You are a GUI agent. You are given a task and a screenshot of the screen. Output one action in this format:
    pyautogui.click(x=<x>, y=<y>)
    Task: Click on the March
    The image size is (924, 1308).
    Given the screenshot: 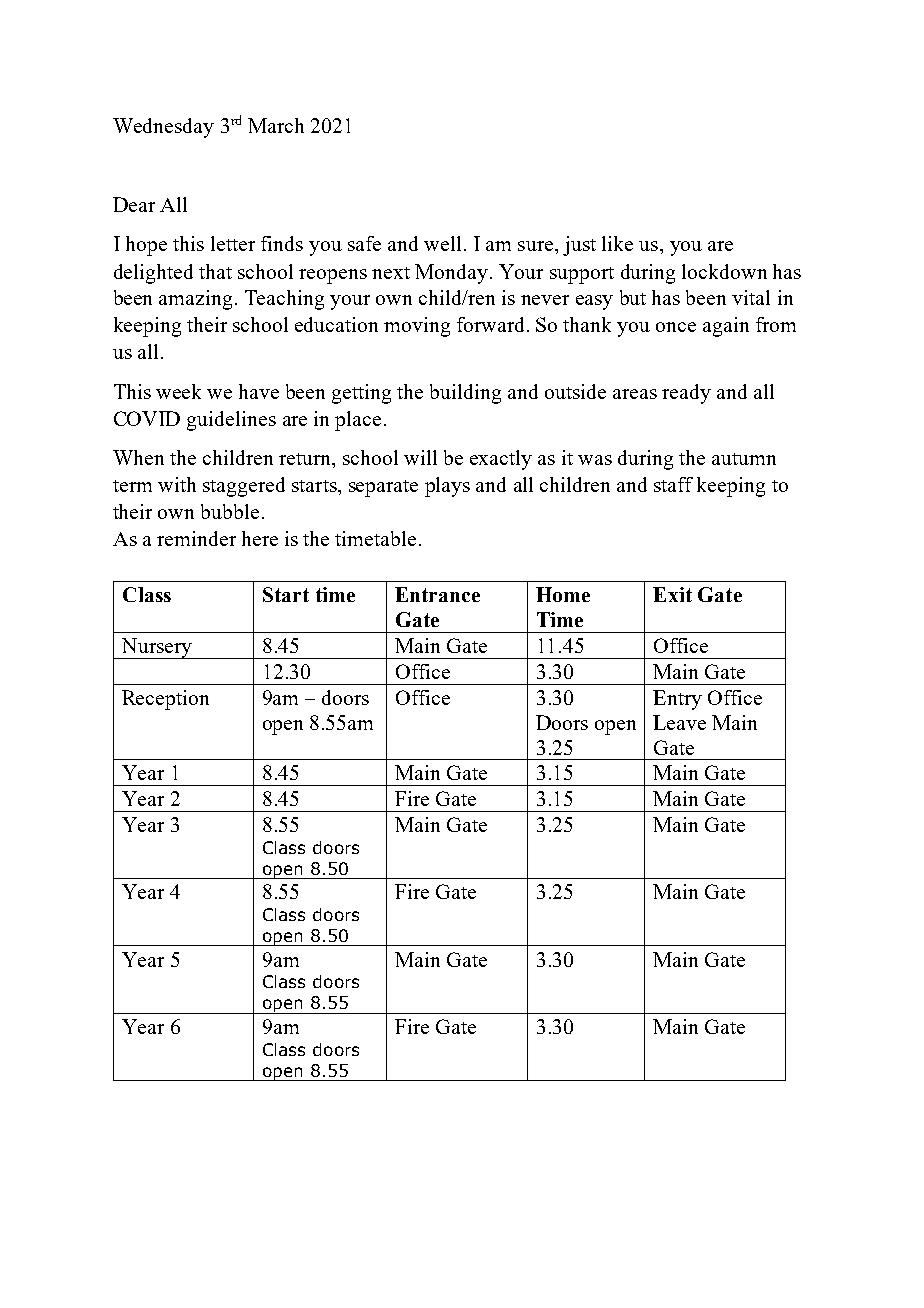 What is the action you would take?
    pyautogui.click(x=276, y=125)
